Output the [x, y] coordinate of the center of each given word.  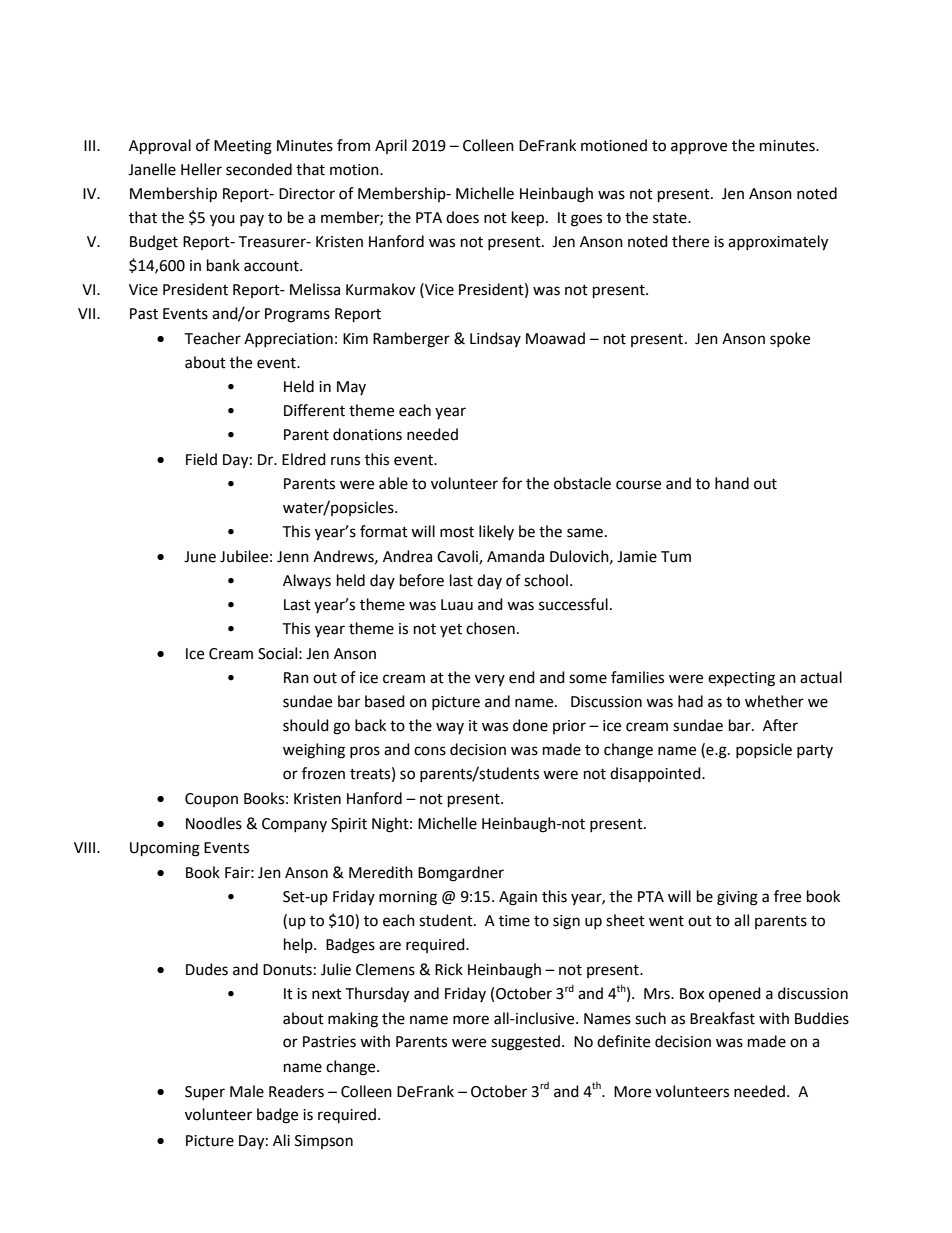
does [462, 217]
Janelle [152, 169]
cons [430, 751]
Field [201, 459]
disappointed [656, 774]
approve [699, 148]
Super [205, 1093]
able [393, 483]
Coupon [211, 800]
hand [732, 483]
